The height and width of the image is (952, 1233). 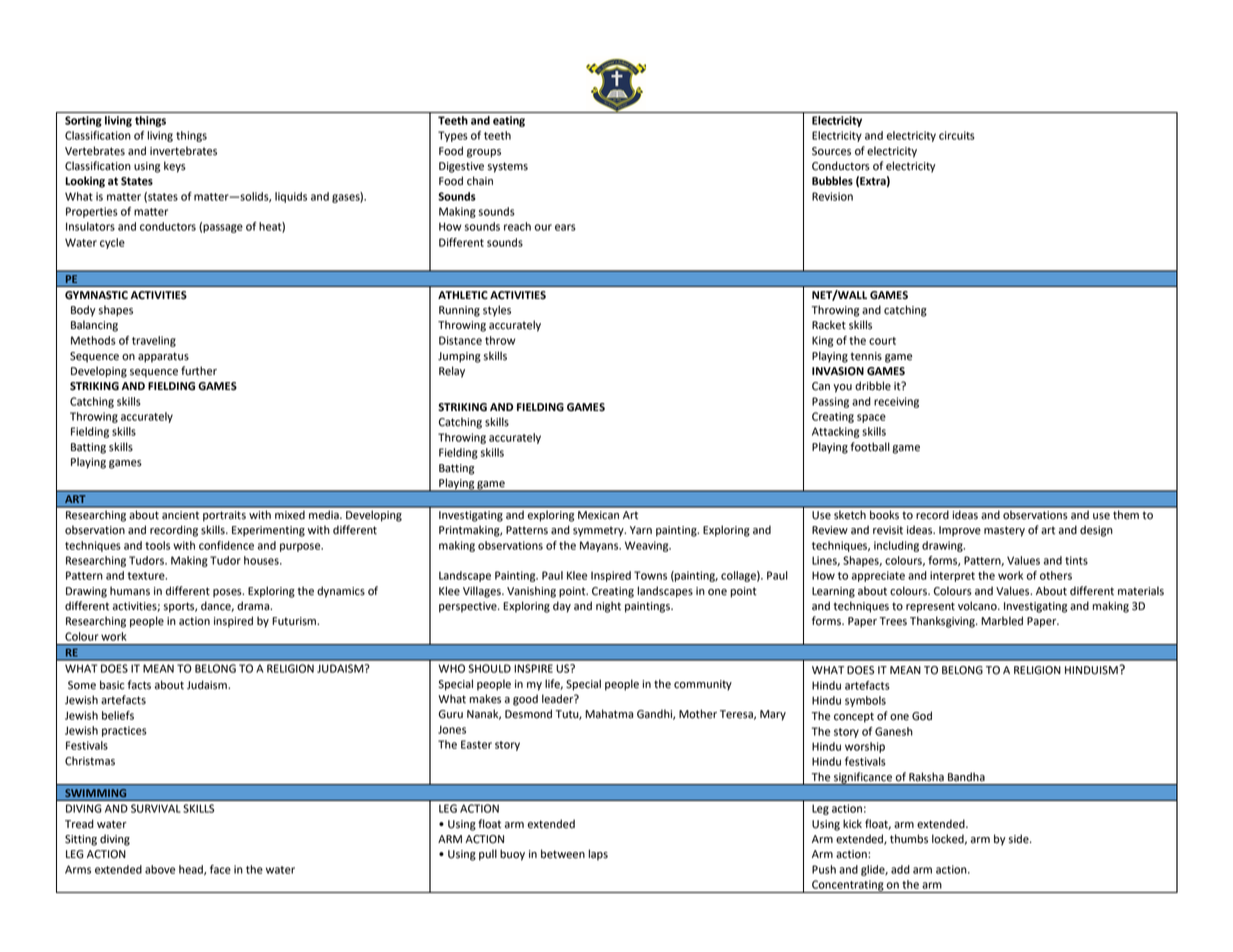 What do you see at coordinates (175, 167) in the image?
I see `keys` at bounding box center [175, 167].
